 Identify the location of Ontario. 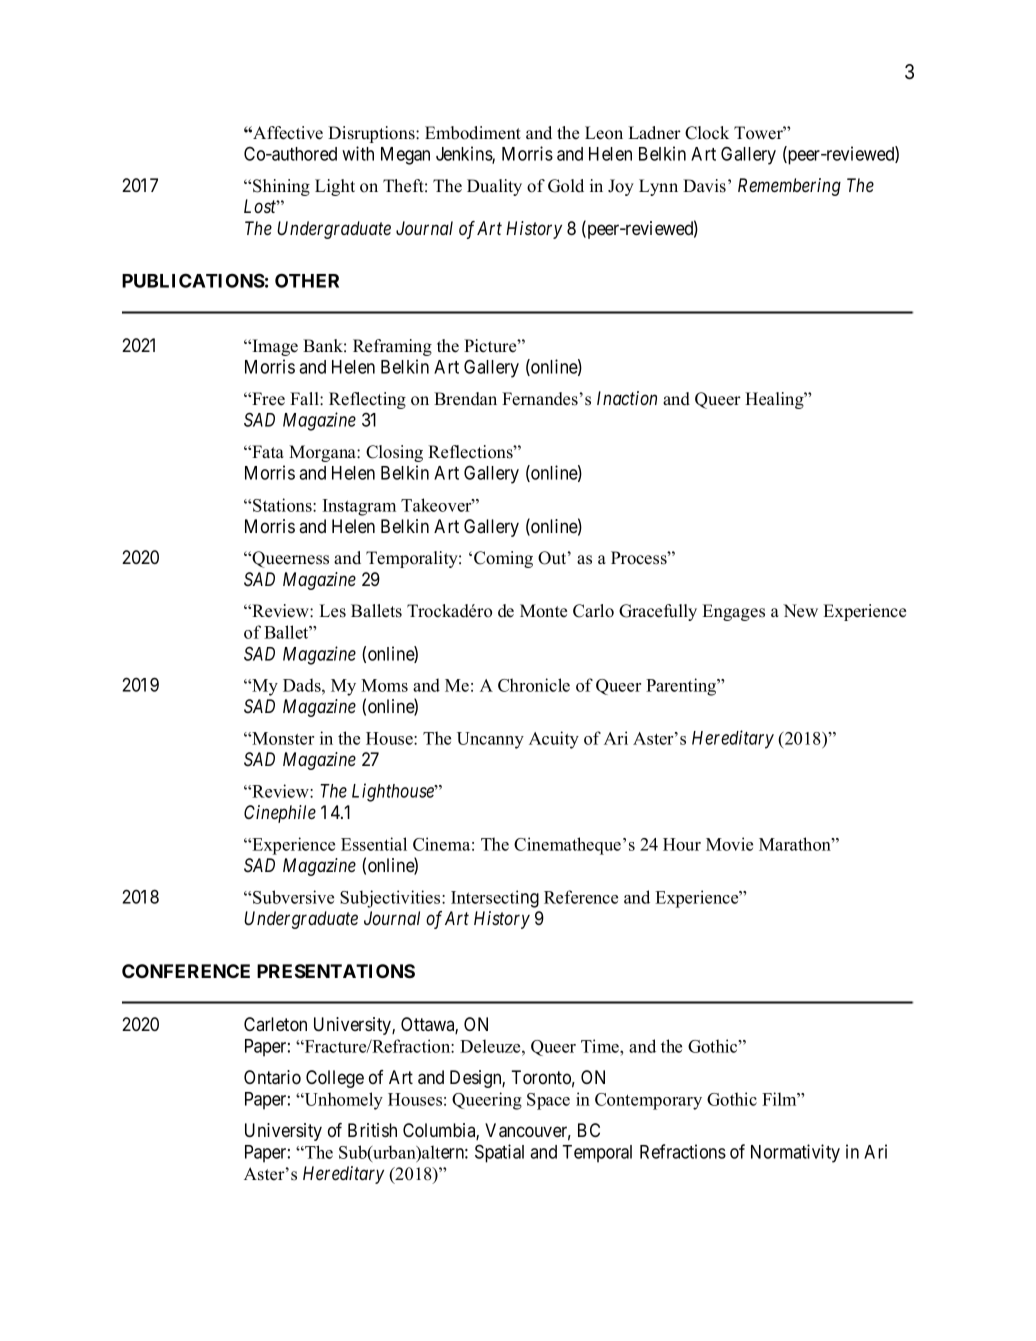
(272, 1077).
